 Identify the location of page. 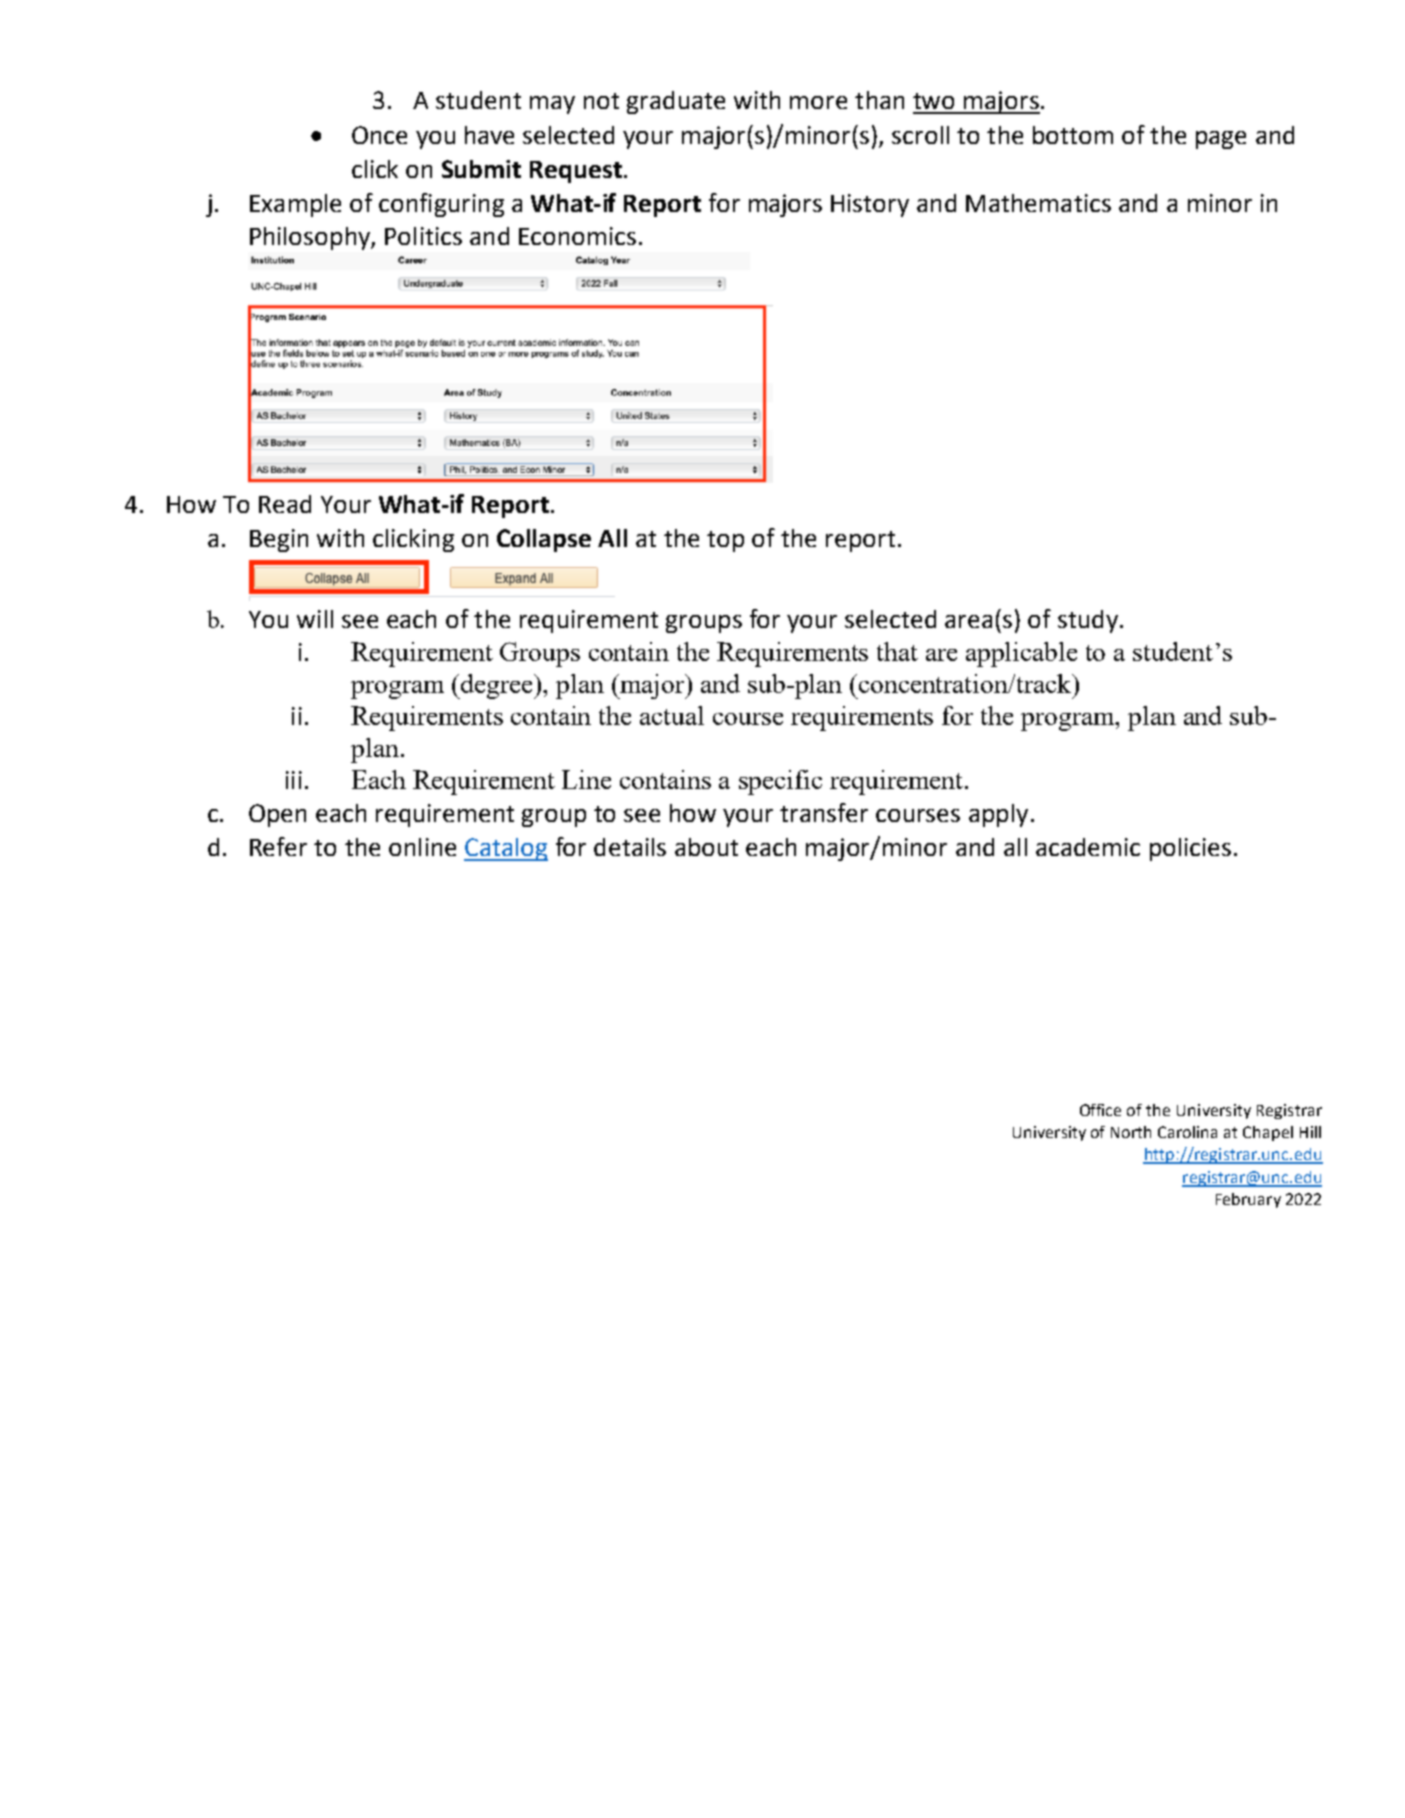
(1221, 140).
